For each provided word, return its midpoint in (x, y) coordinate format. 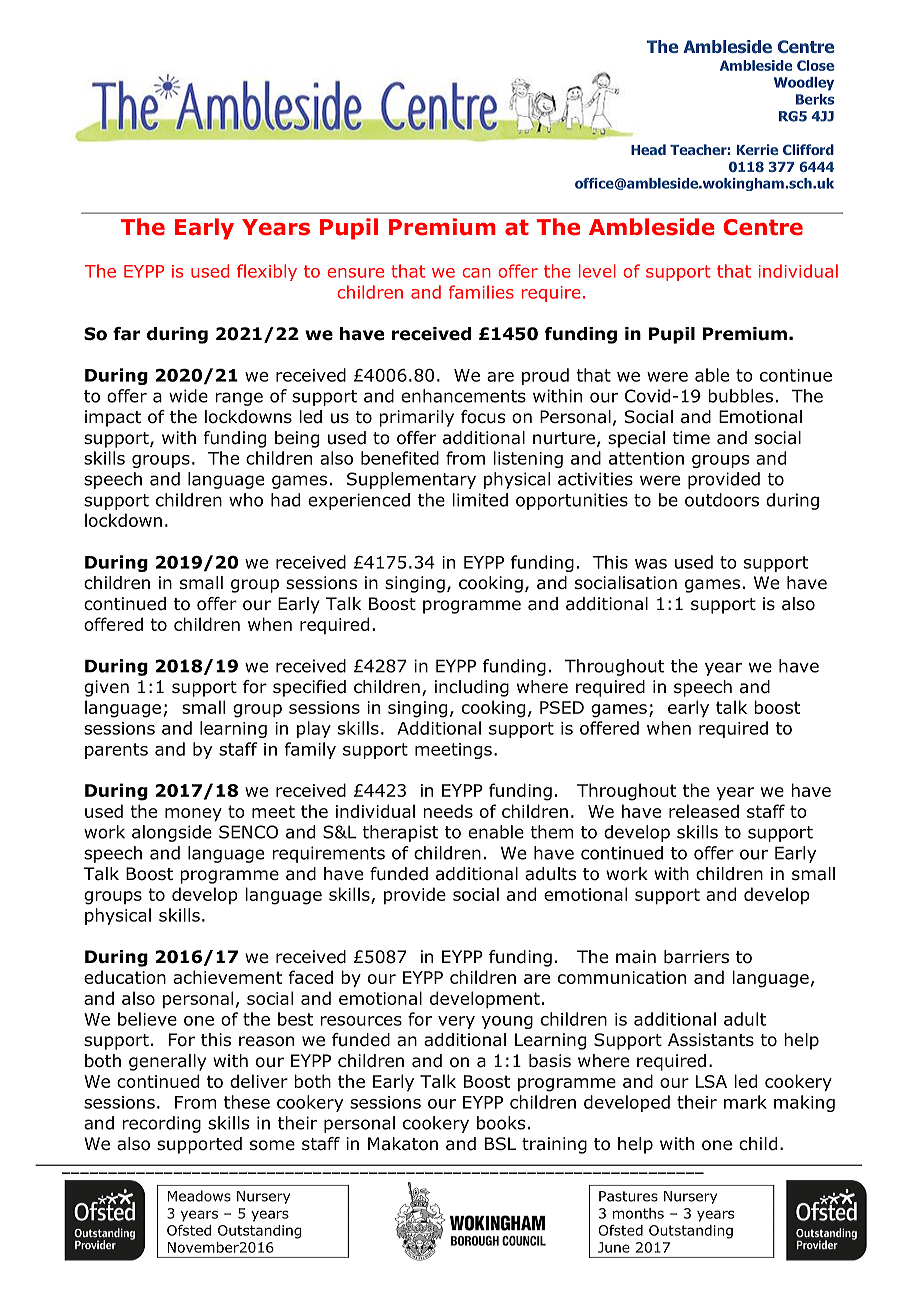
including (472, 688)
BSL (500, 1144)
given (106, 688)
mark (745, 1102)
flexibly (267, 272)
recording (161, 1124)
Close (815, 65)
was (651, 564)
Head (648, 149)
